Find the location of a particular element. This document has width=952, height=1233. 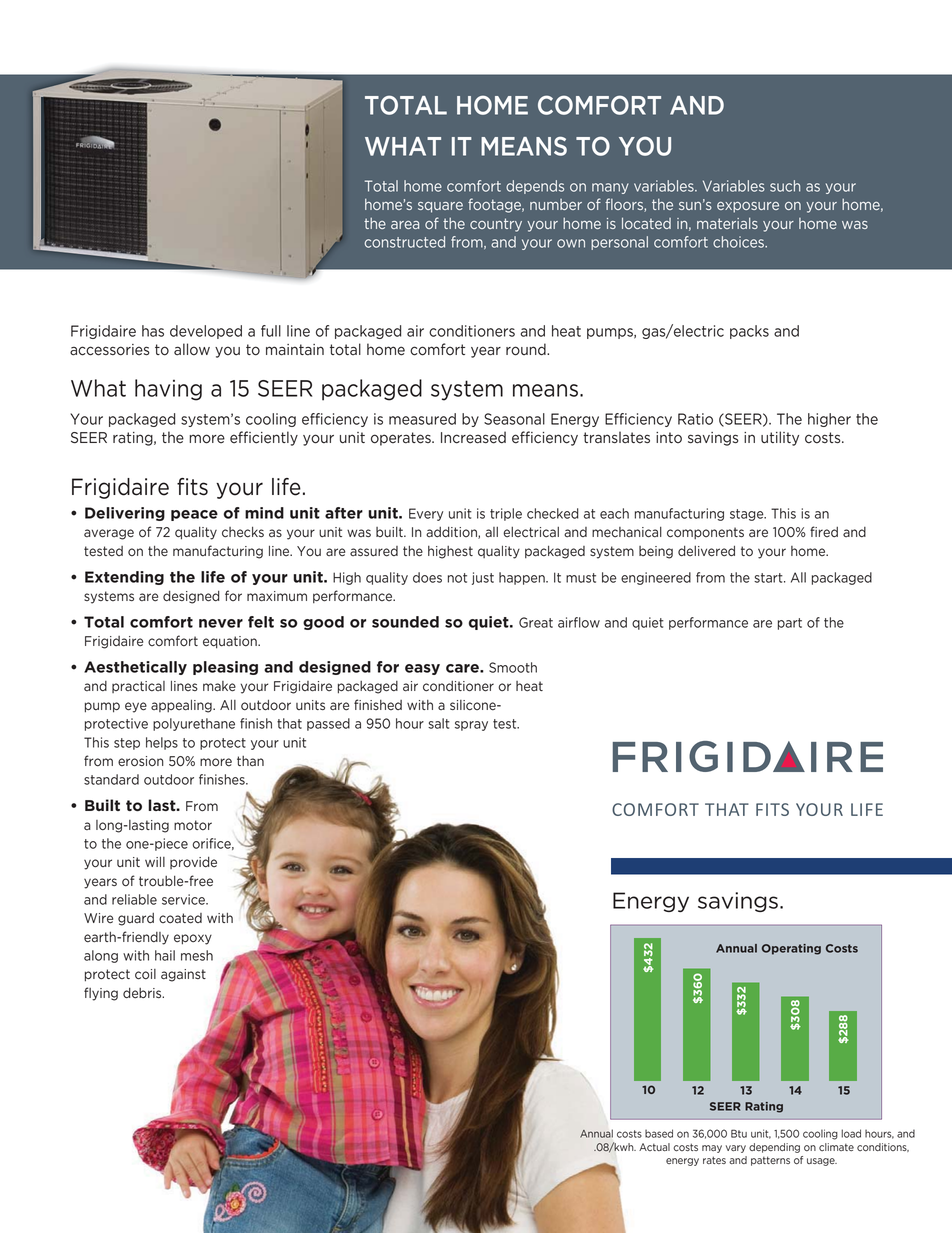

debris is located at coordinates (143, 993).
